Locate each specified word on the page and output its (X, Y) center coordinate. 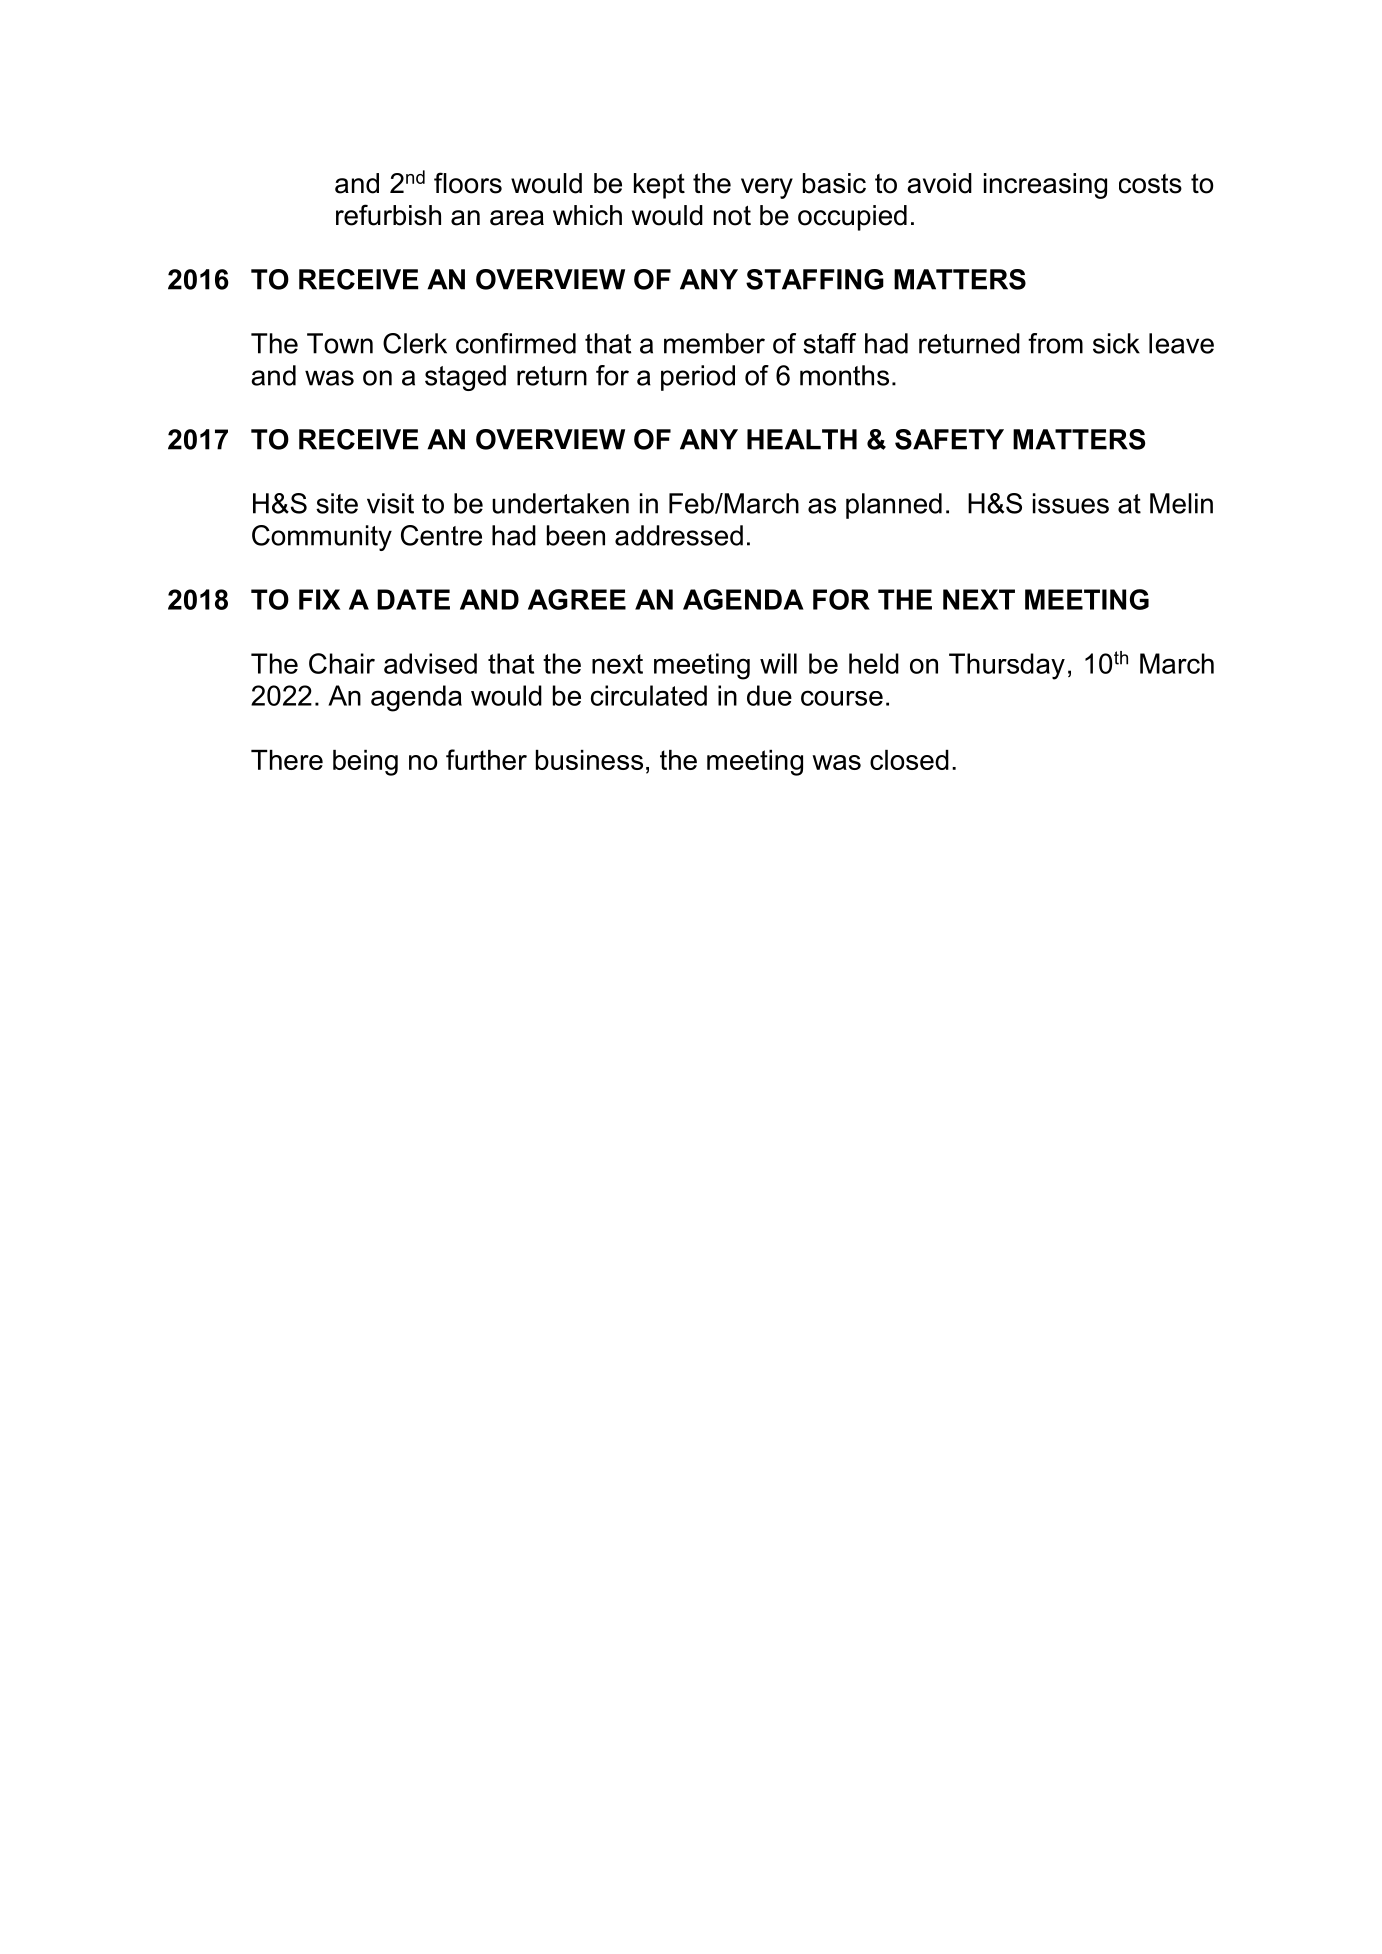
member (714, 343)
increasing (1045, 186)
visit (390, 503)
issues (1071, 503)
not (732, 215)
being (365, 763)
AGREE (577, 599)
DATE (413, 599)
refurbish (388, 215)
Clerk (415, 343)
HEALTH (802, 439)
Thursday (1007, 666)
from (1055, 343)
